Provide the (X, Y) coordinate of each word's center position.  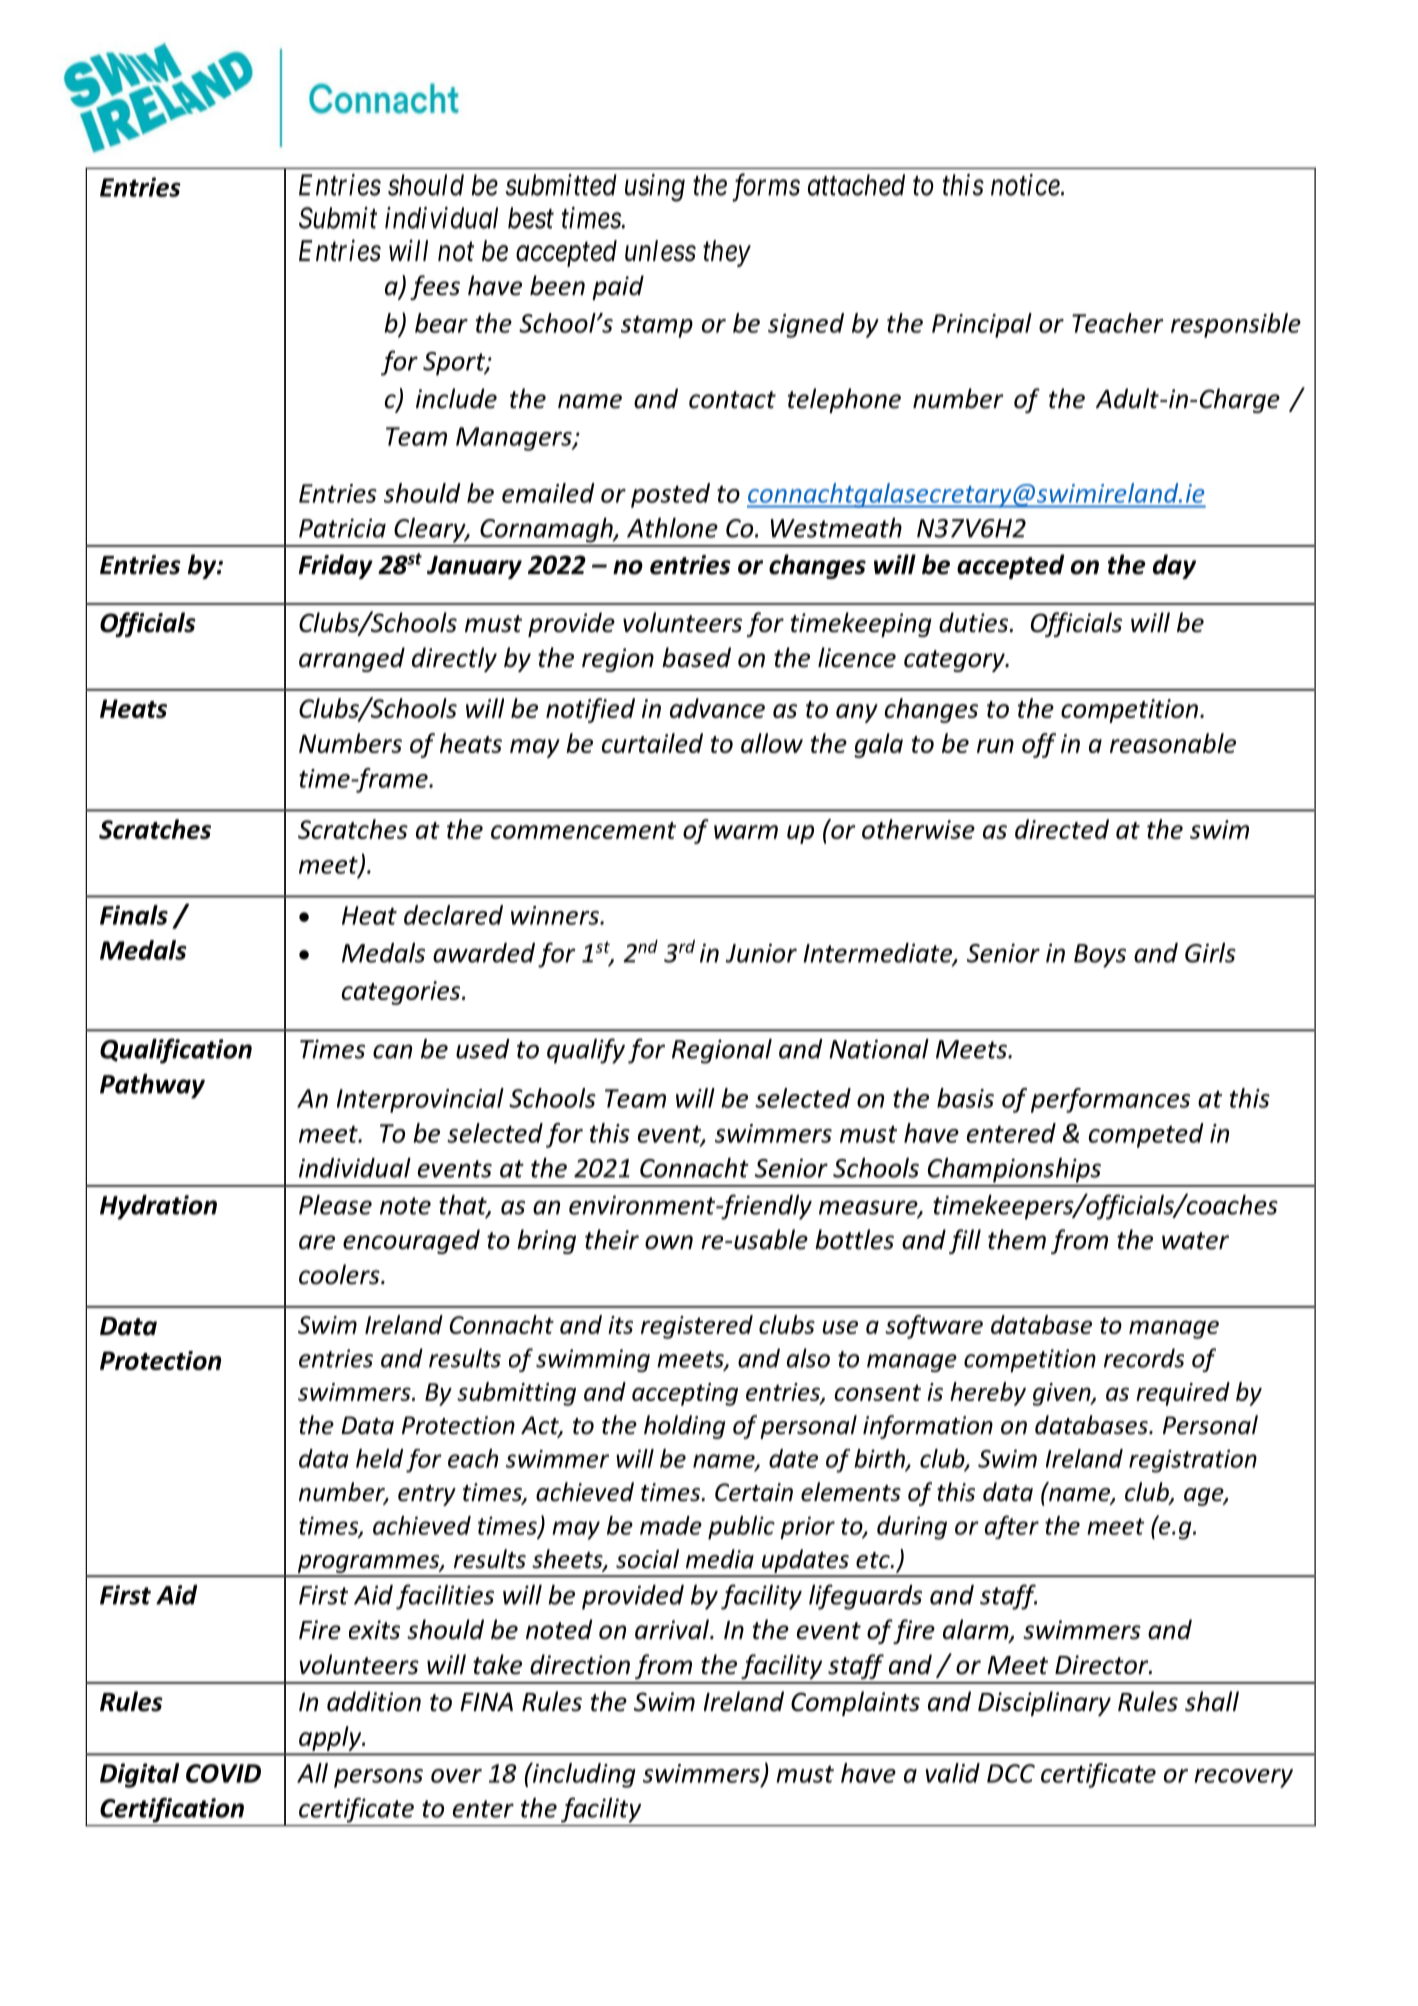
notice (1026, 185)
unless (660, 251)
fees (435, 287)
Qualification (176, 1051)
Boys (1100, 956)
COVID (223, 1773)
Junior (761, 953)
